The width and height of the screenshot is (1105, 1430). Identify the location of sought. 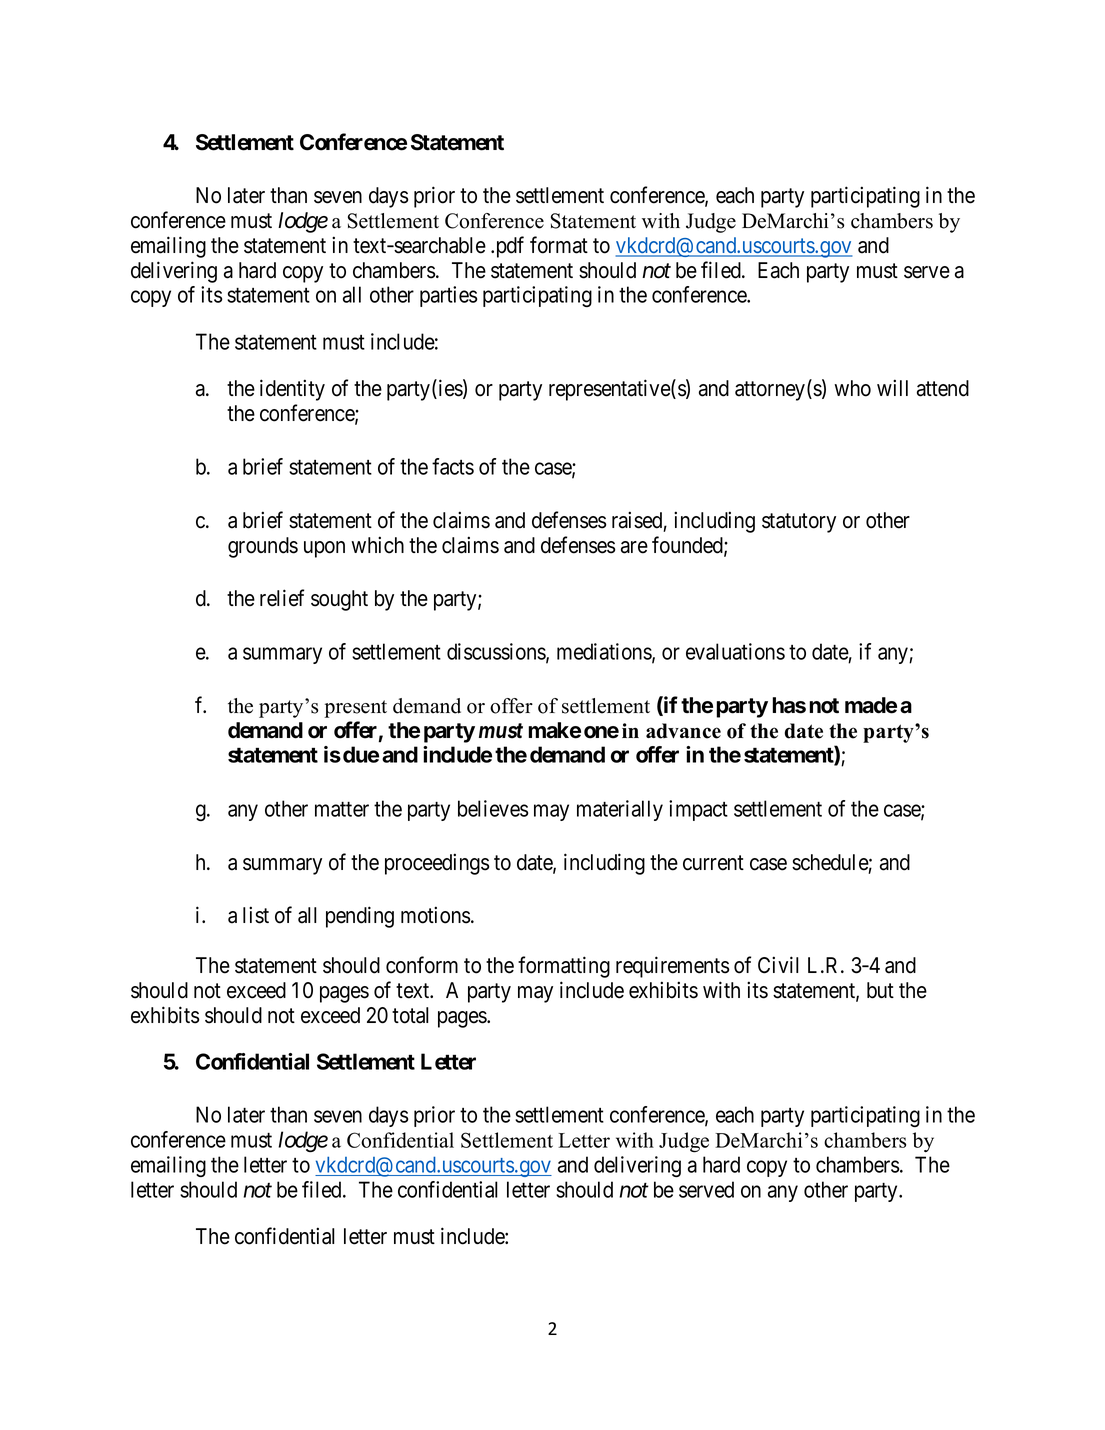
(339, 600).
